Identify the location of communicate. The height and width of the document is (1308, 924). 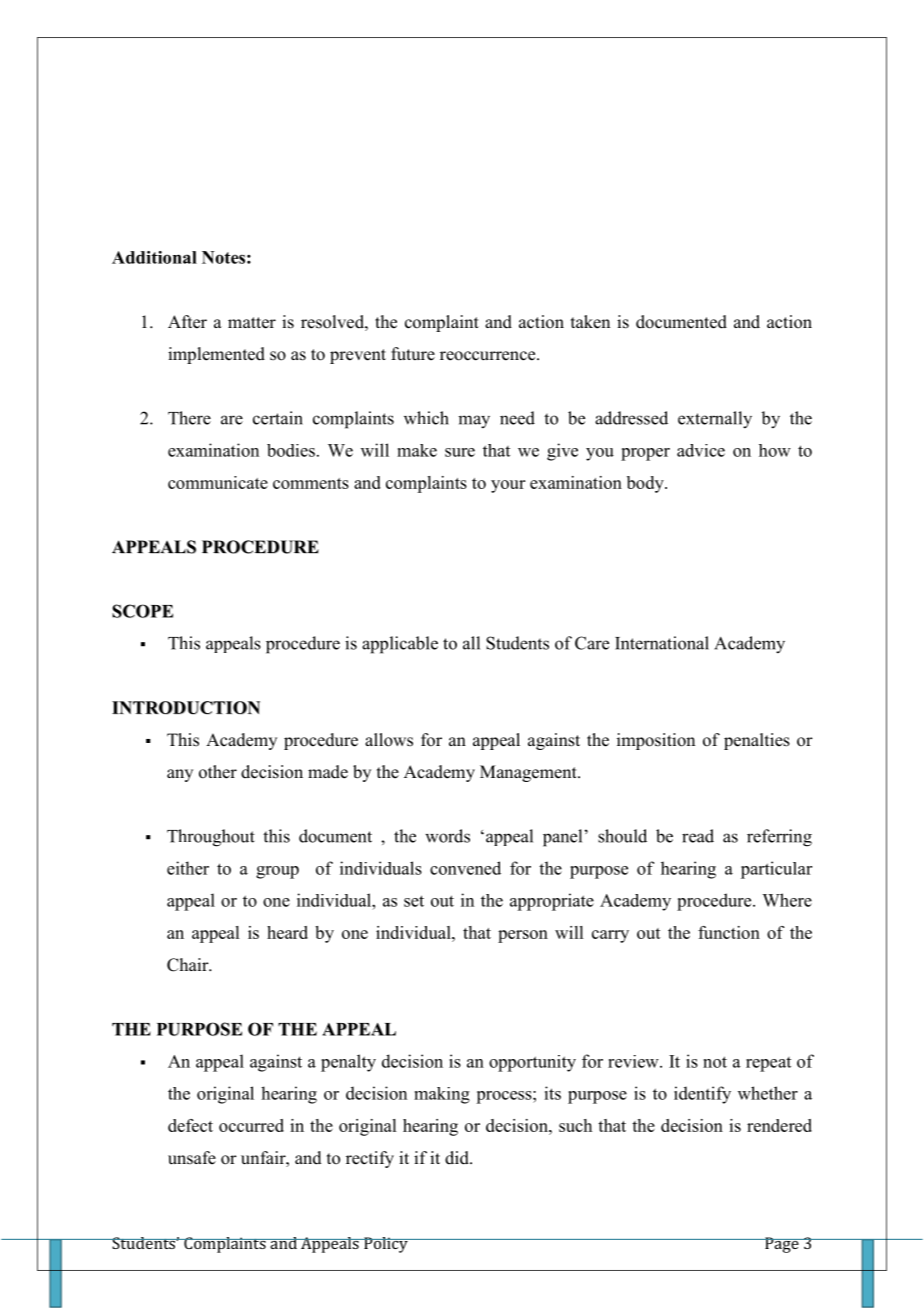
(218, 482).
